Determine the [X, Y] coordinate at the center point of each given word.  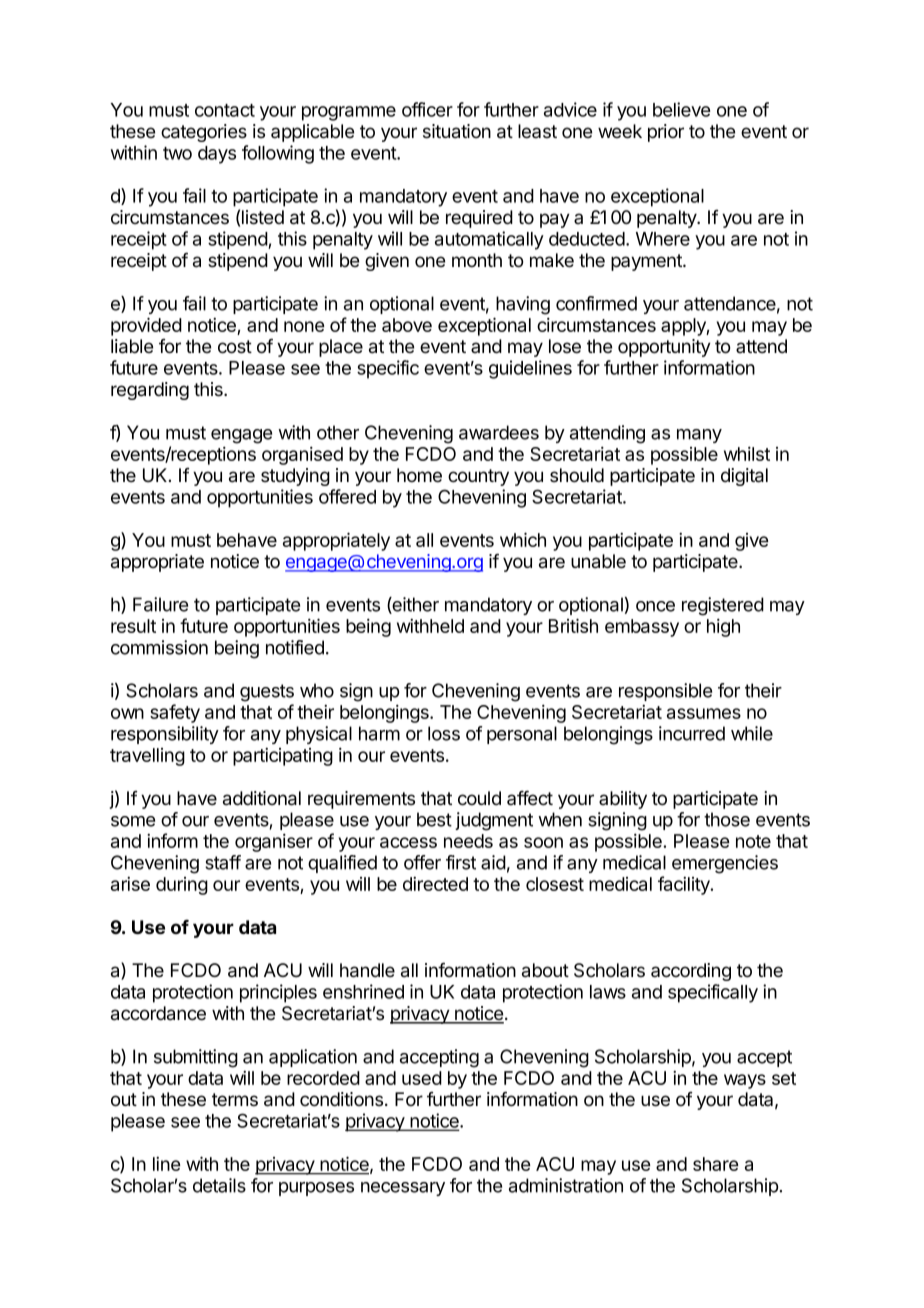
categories [204, 133]
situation [457, 131]
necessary [403, 1189]
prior [666, 133]
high [723, 628]
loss [444, 733]
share [715, 1164]
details [219, 1185]
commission [159, 647]
